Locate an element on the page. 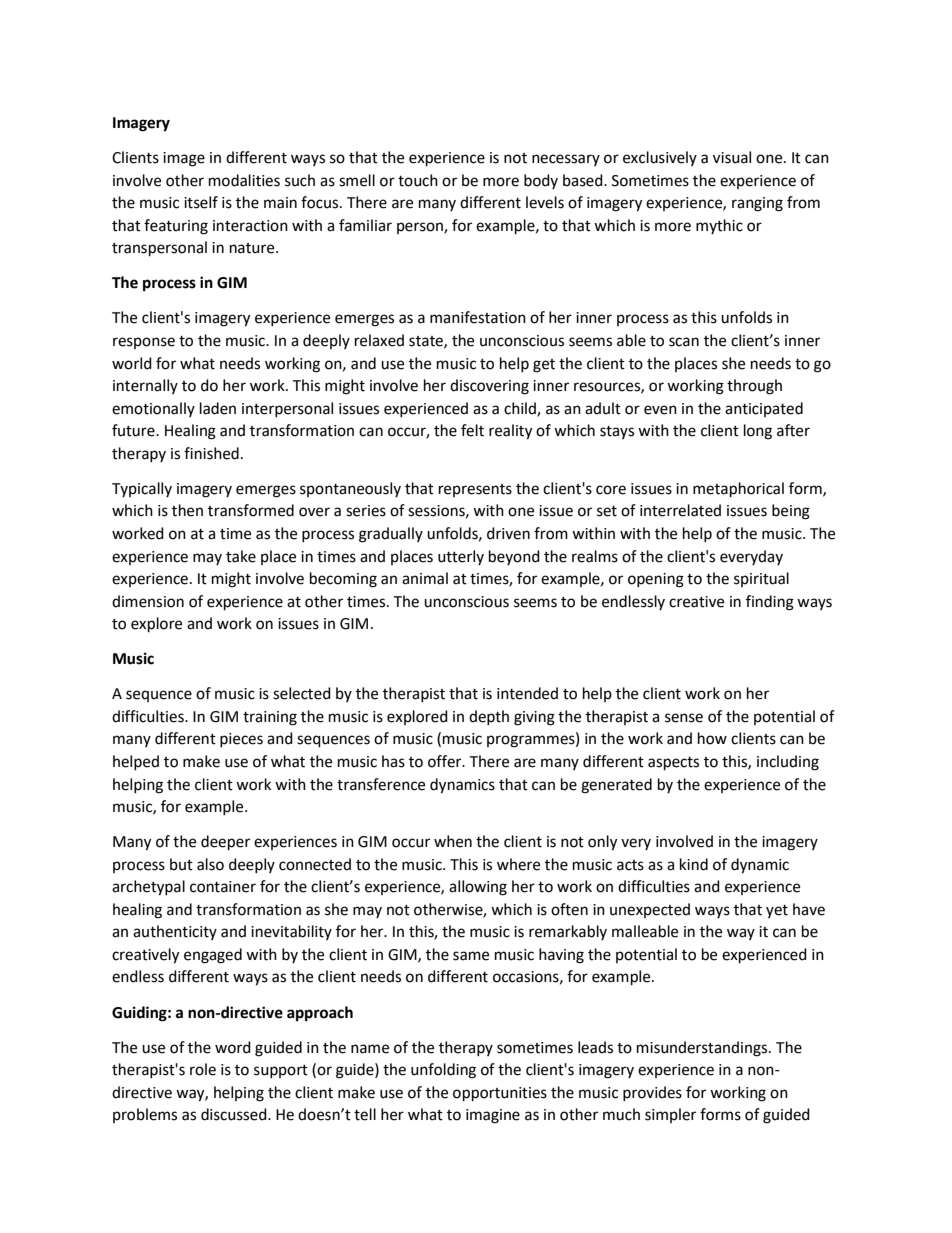  opportunities is located at coordinates (500, 1094).
